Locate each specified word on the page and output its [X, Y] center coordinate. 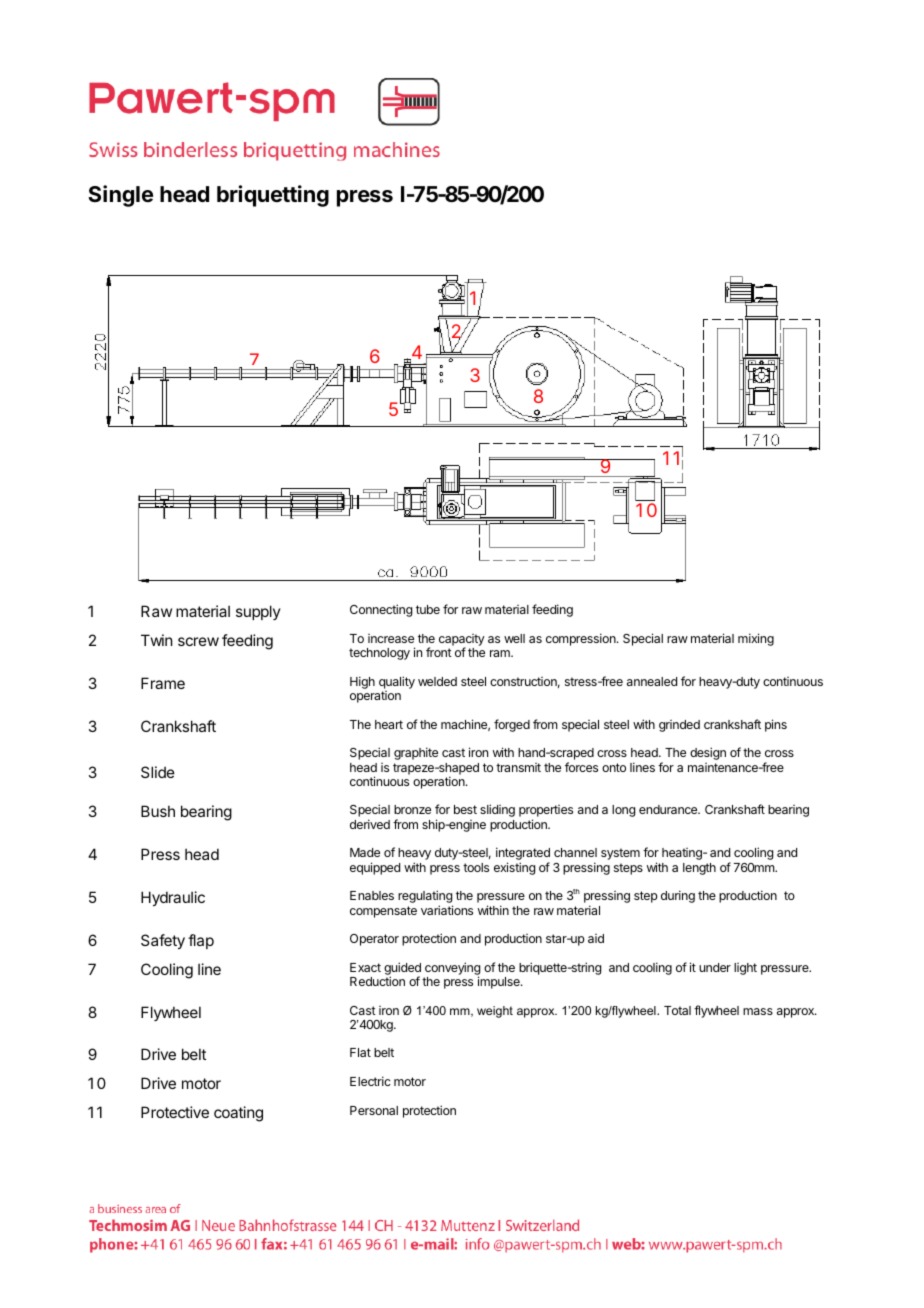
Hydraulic [173, 898]
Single [120, 196]
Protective [175, 1112]
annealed [652, 681]
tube [428, 609]
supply [258, 612]
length [699, 869]
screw [198, 641]
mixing [756, 639]
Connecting [381, 610]
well [514, 638]
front [439, 652]
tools [476, 867]
